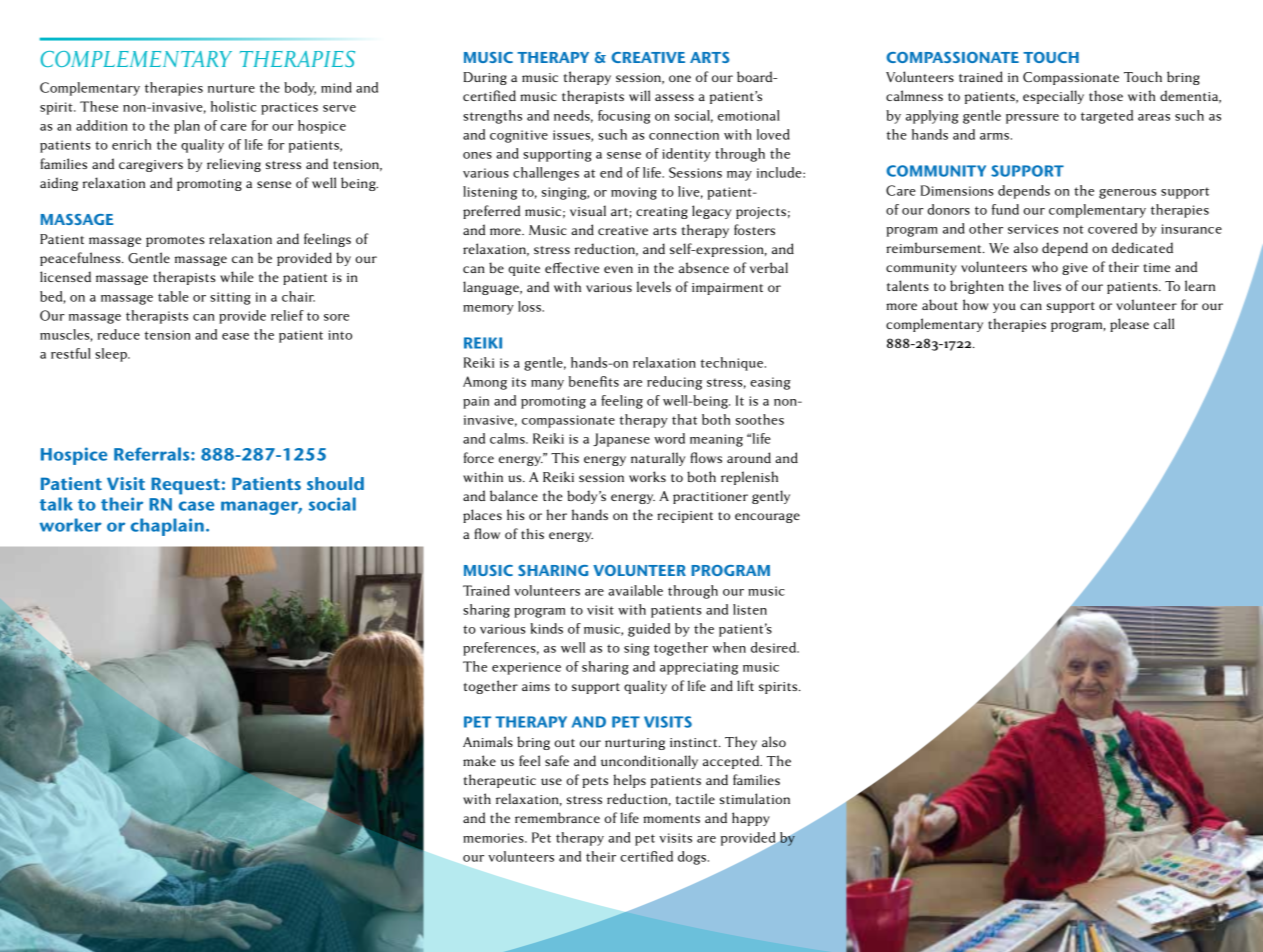  Describe the element at coordinates (1045, 266) in the document. I see `who` at that location.
